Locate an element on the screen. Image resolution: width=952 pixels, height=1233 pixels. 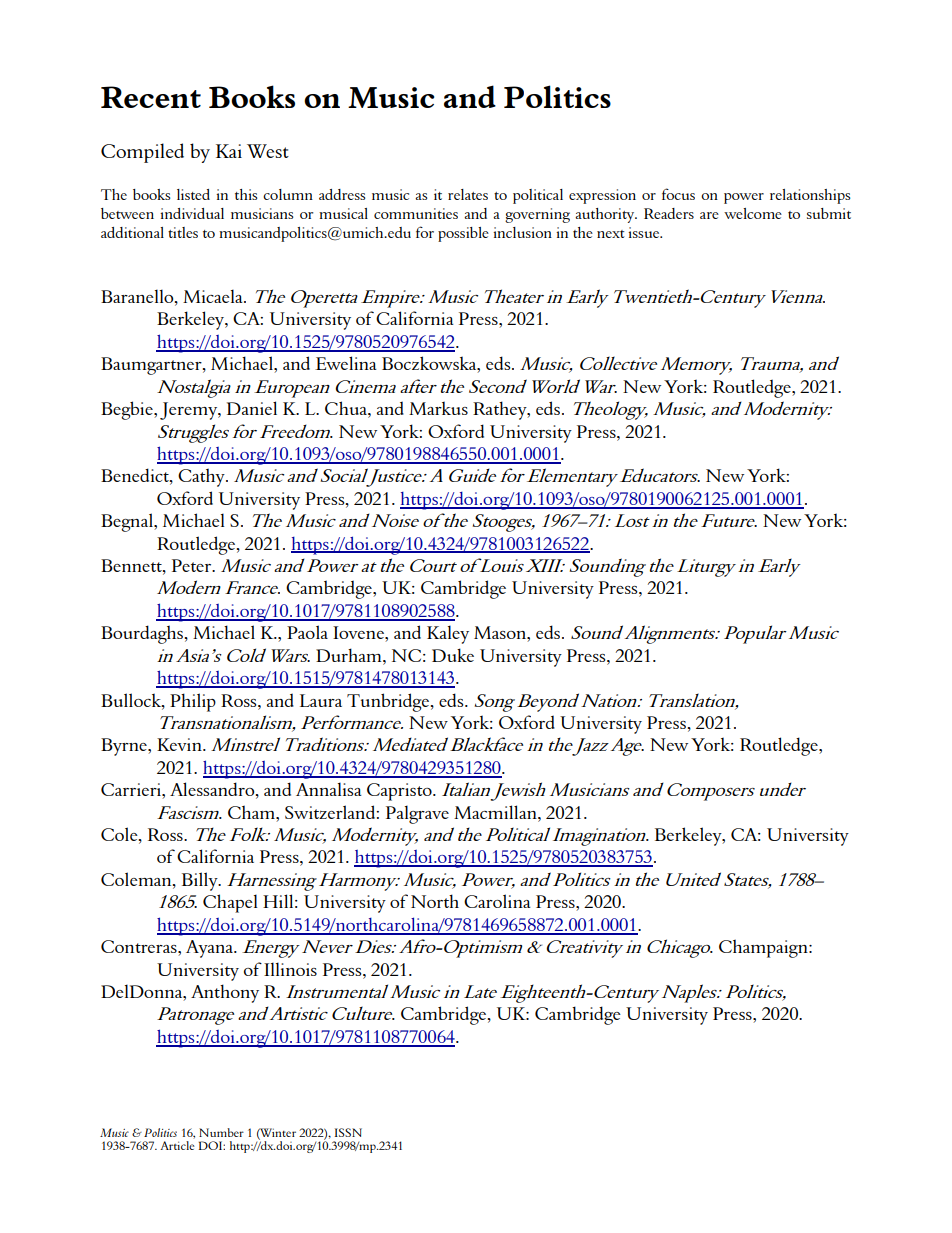
issue is located at coordinates (645, 232).
